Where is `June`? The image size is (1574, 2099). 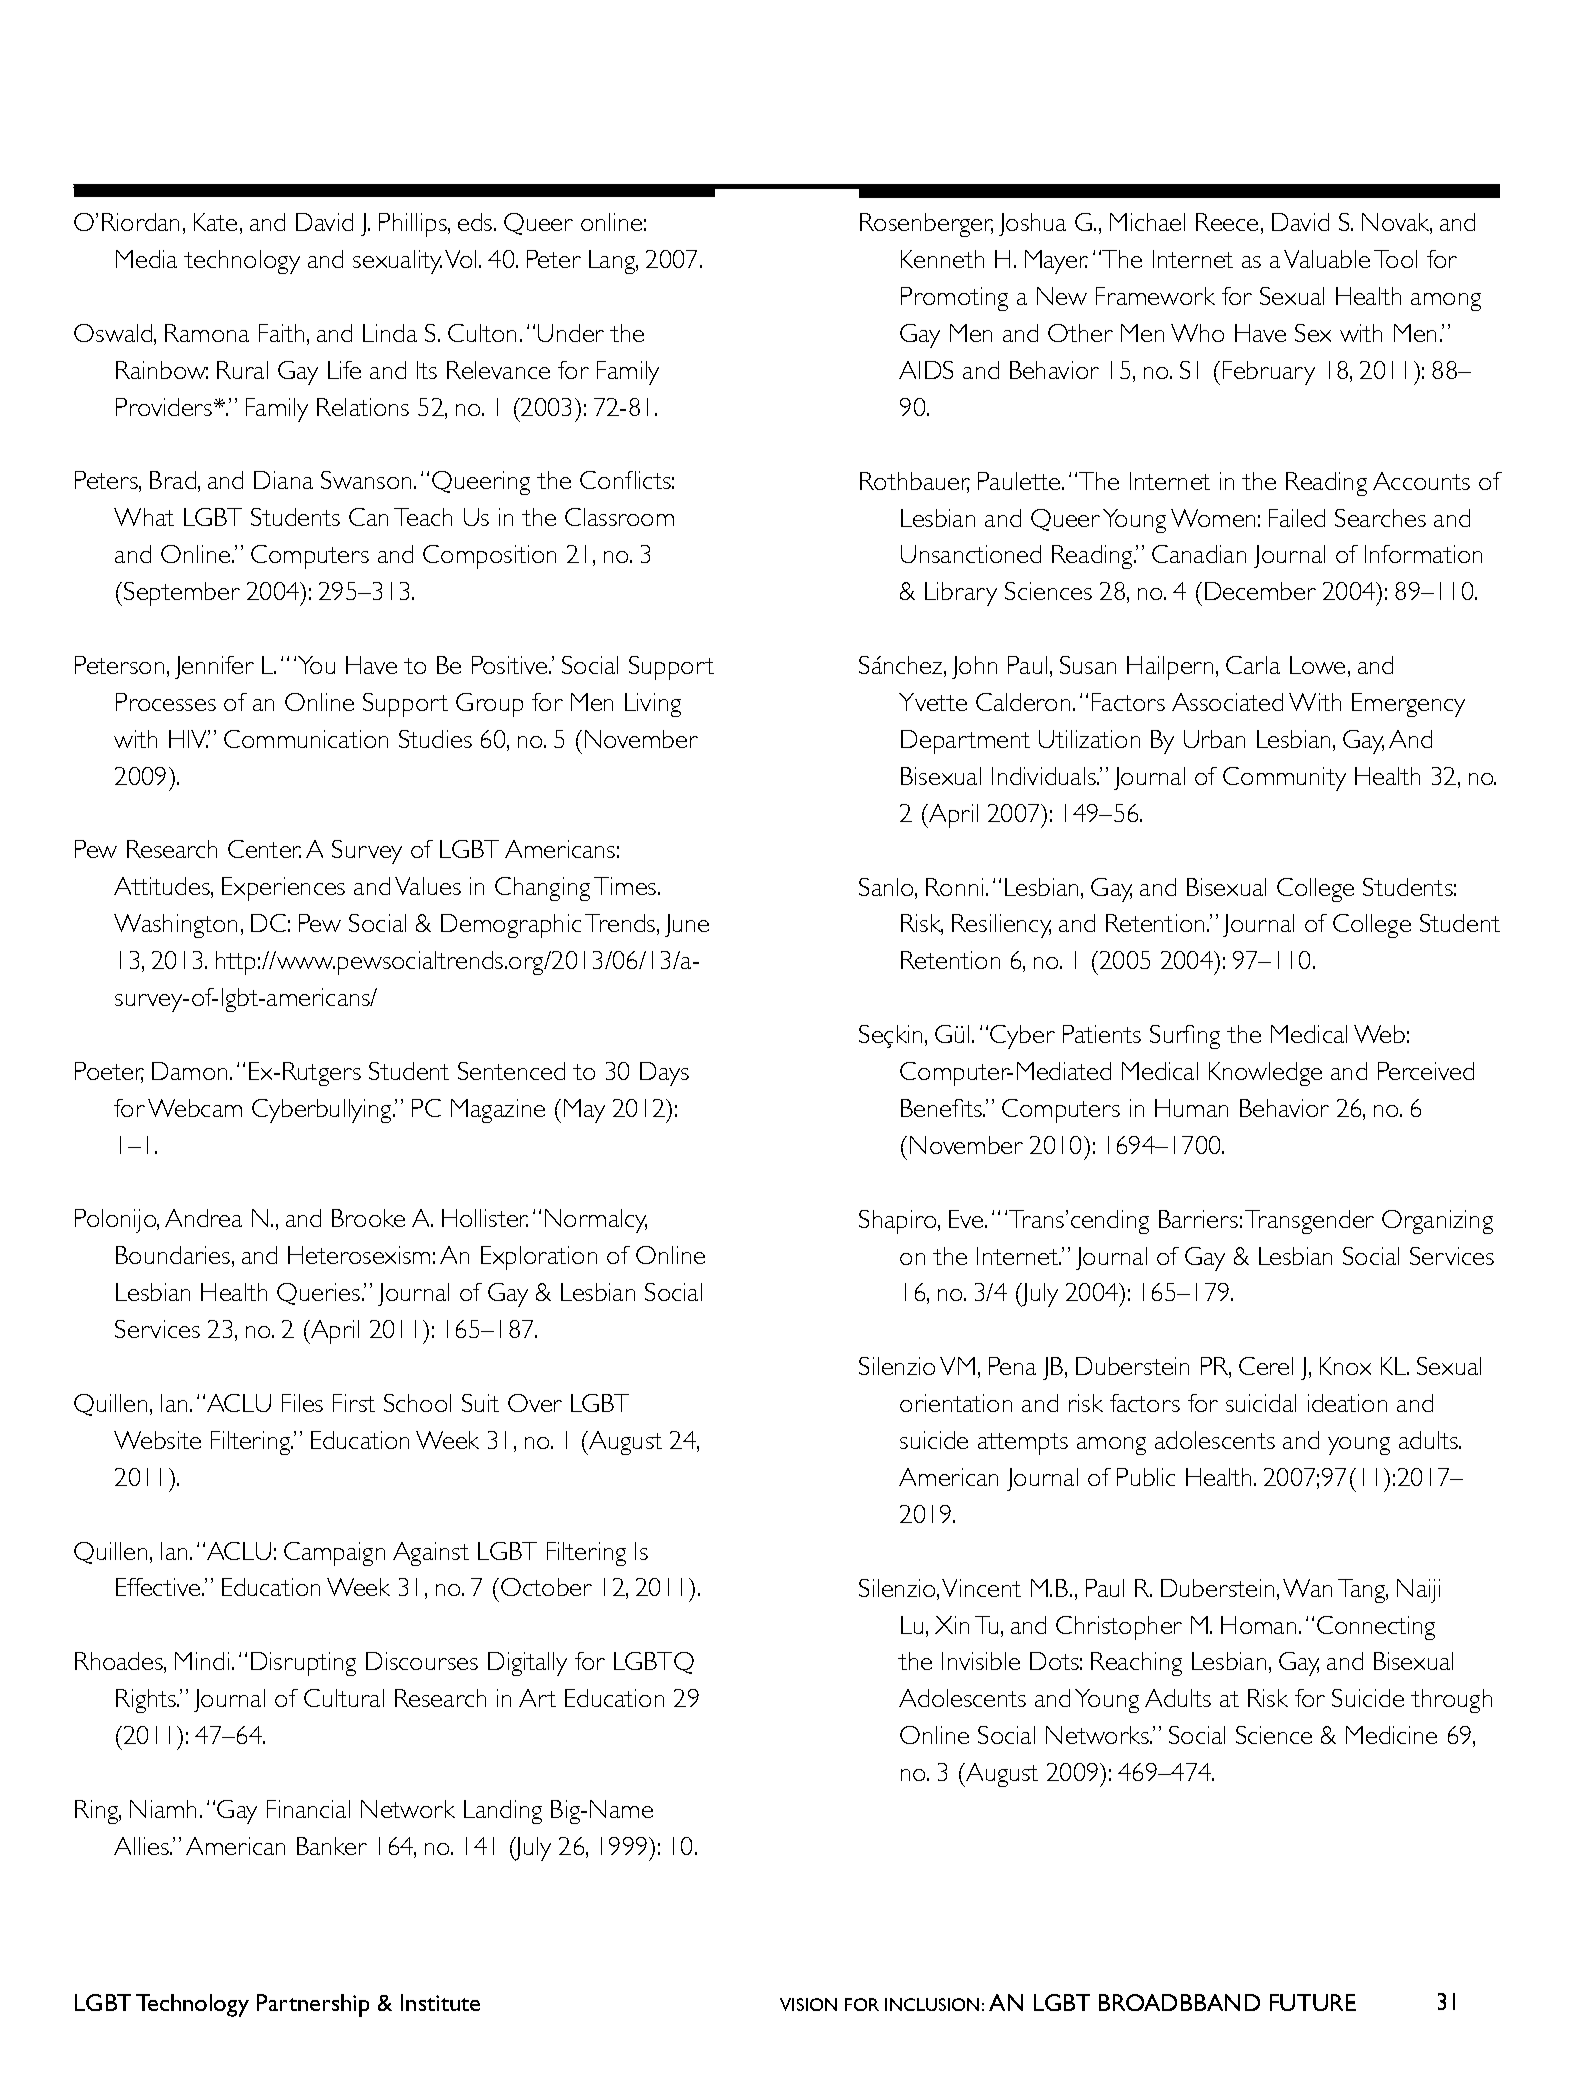 June is located at coordinates (687, 925).
